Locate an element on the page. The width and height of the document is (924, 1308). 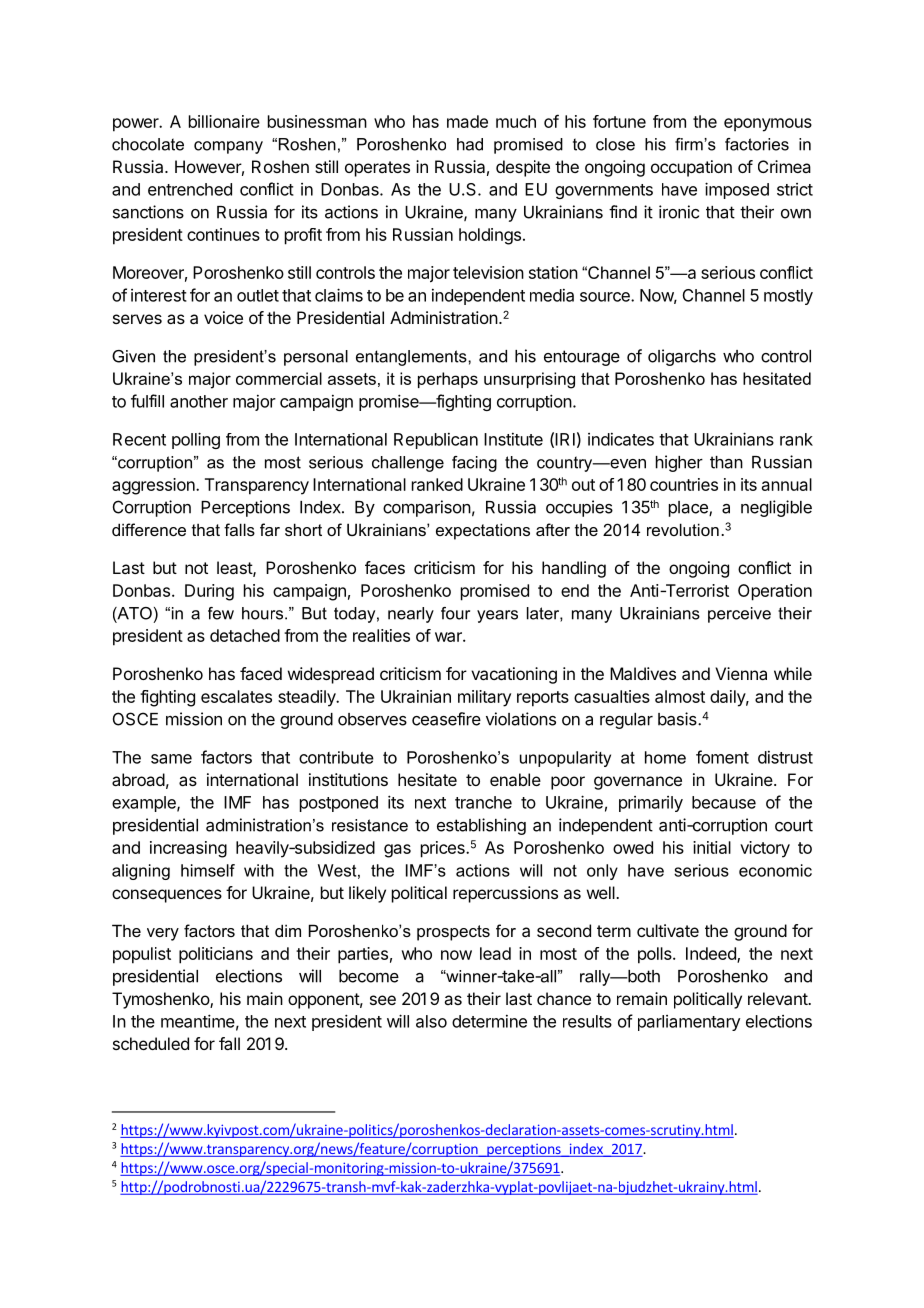
perceive is located at coordinates (739, 615).
